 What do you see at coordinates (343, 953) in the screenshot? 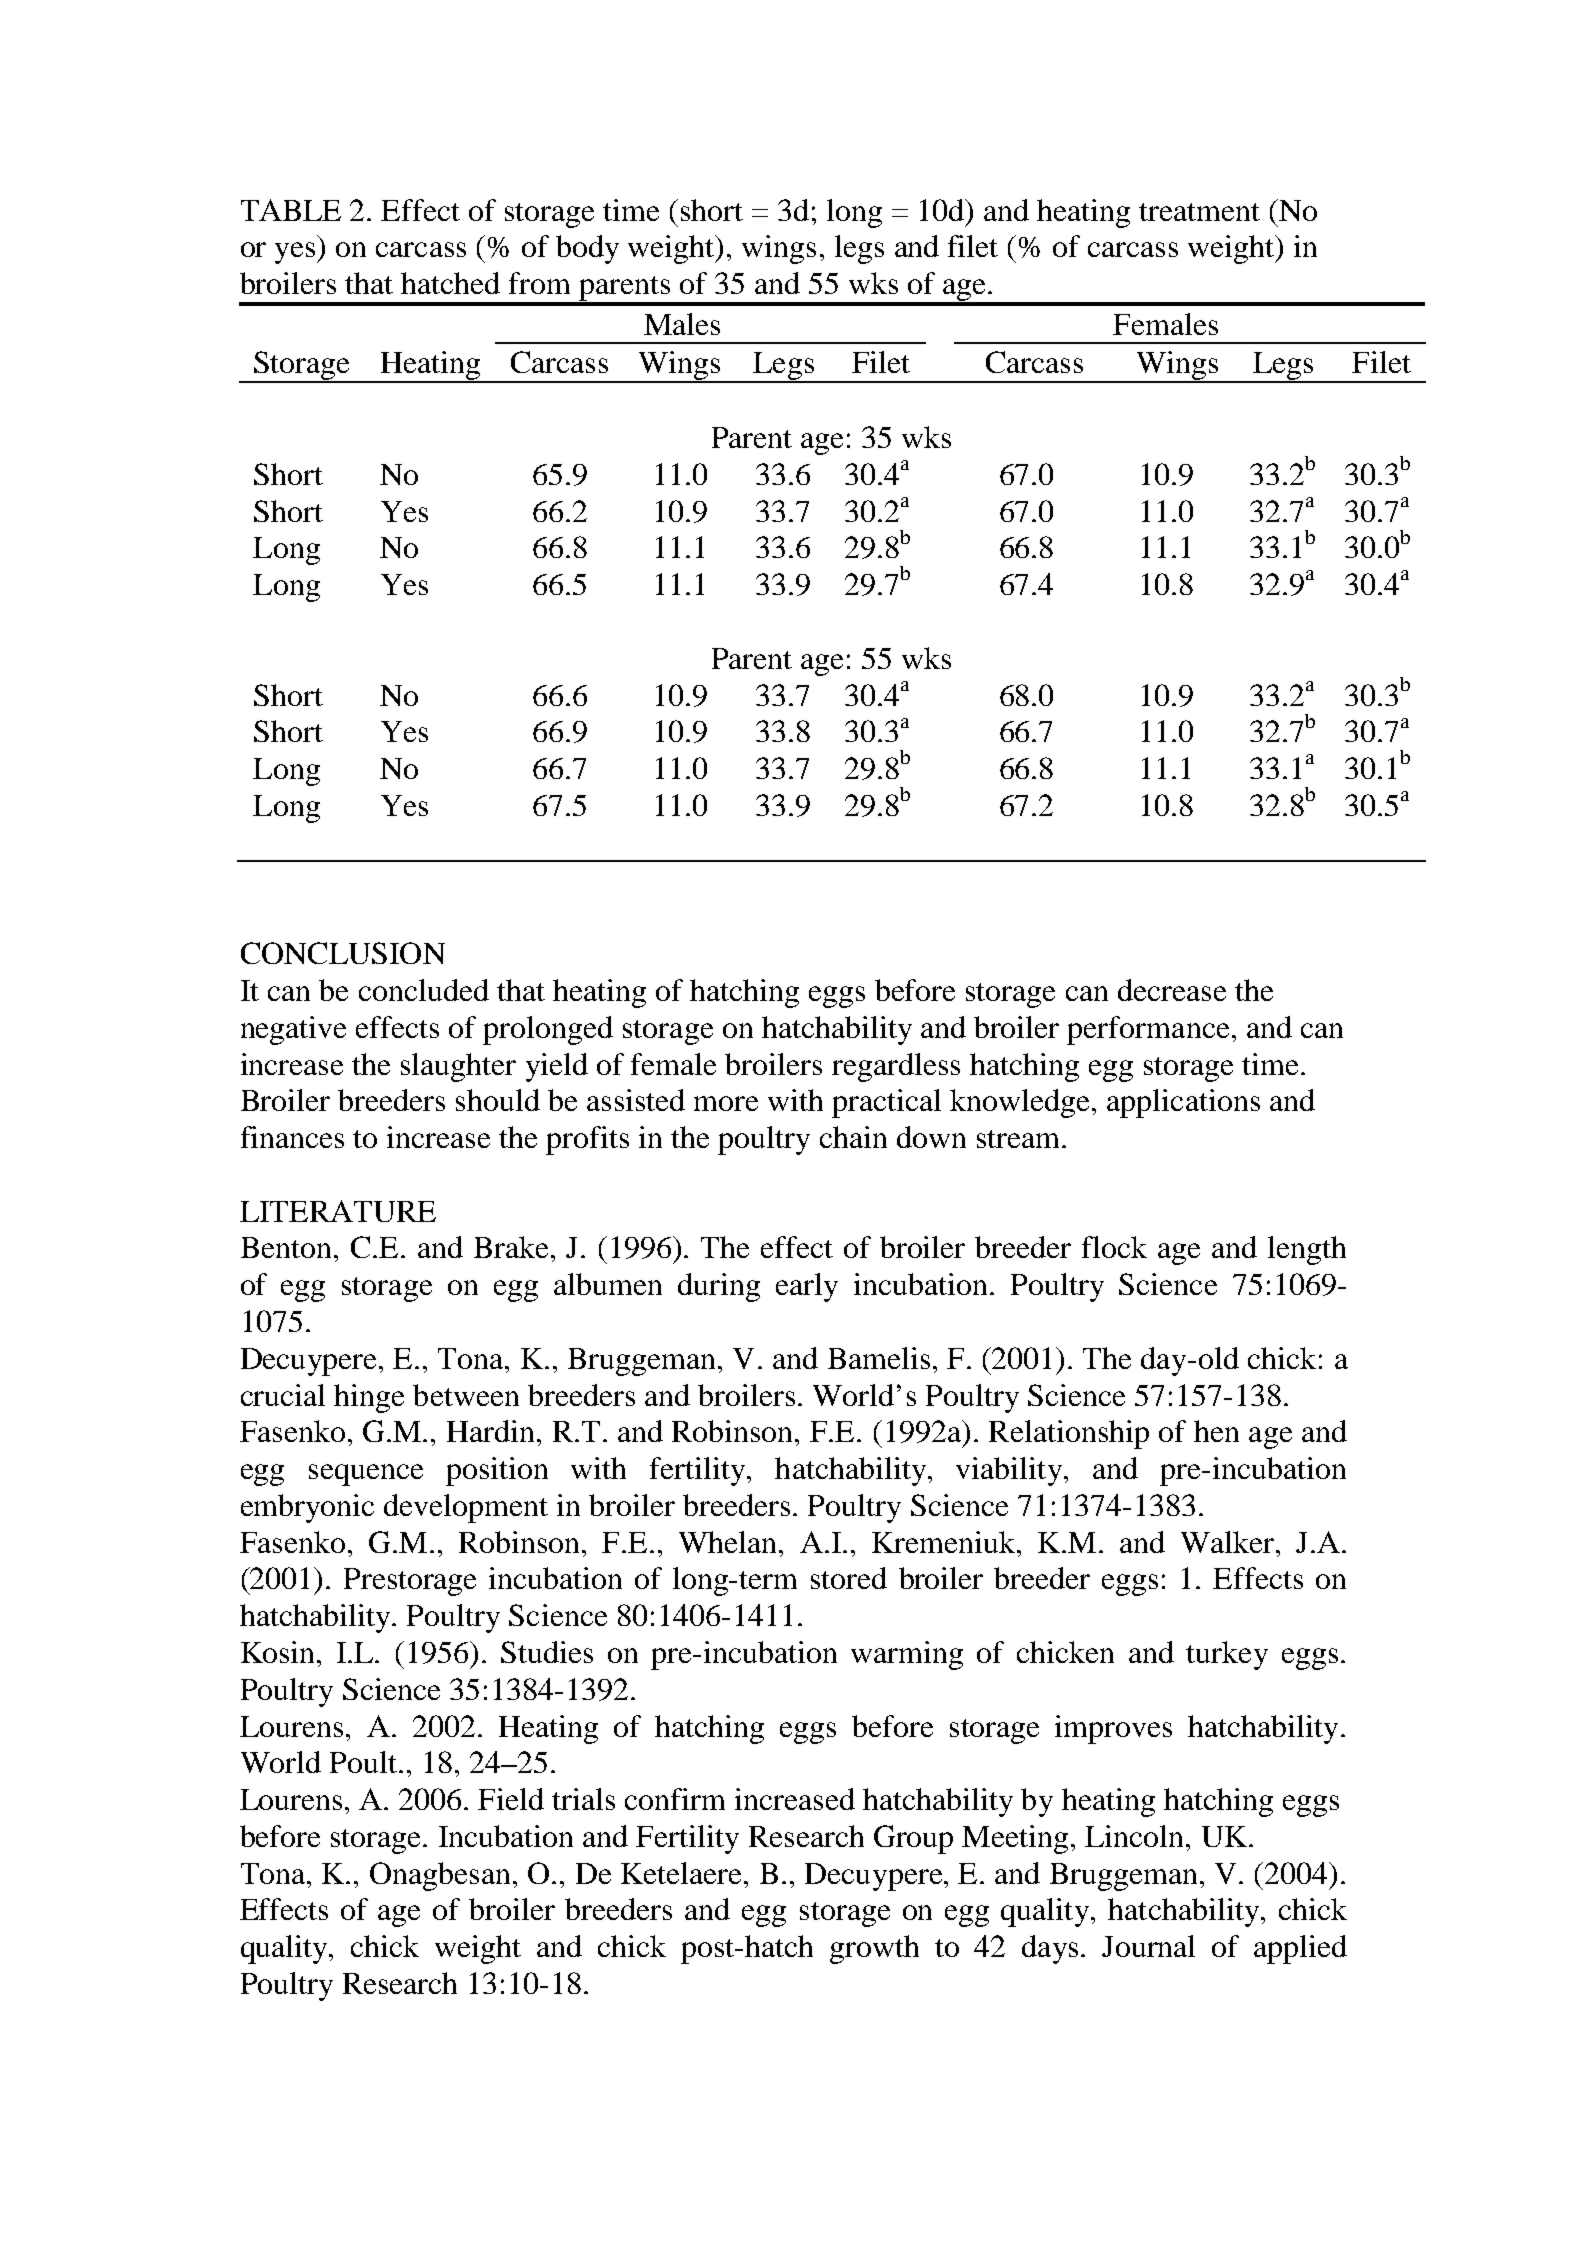
I see `CONCLUSION` at bounding box center [343, 953].
